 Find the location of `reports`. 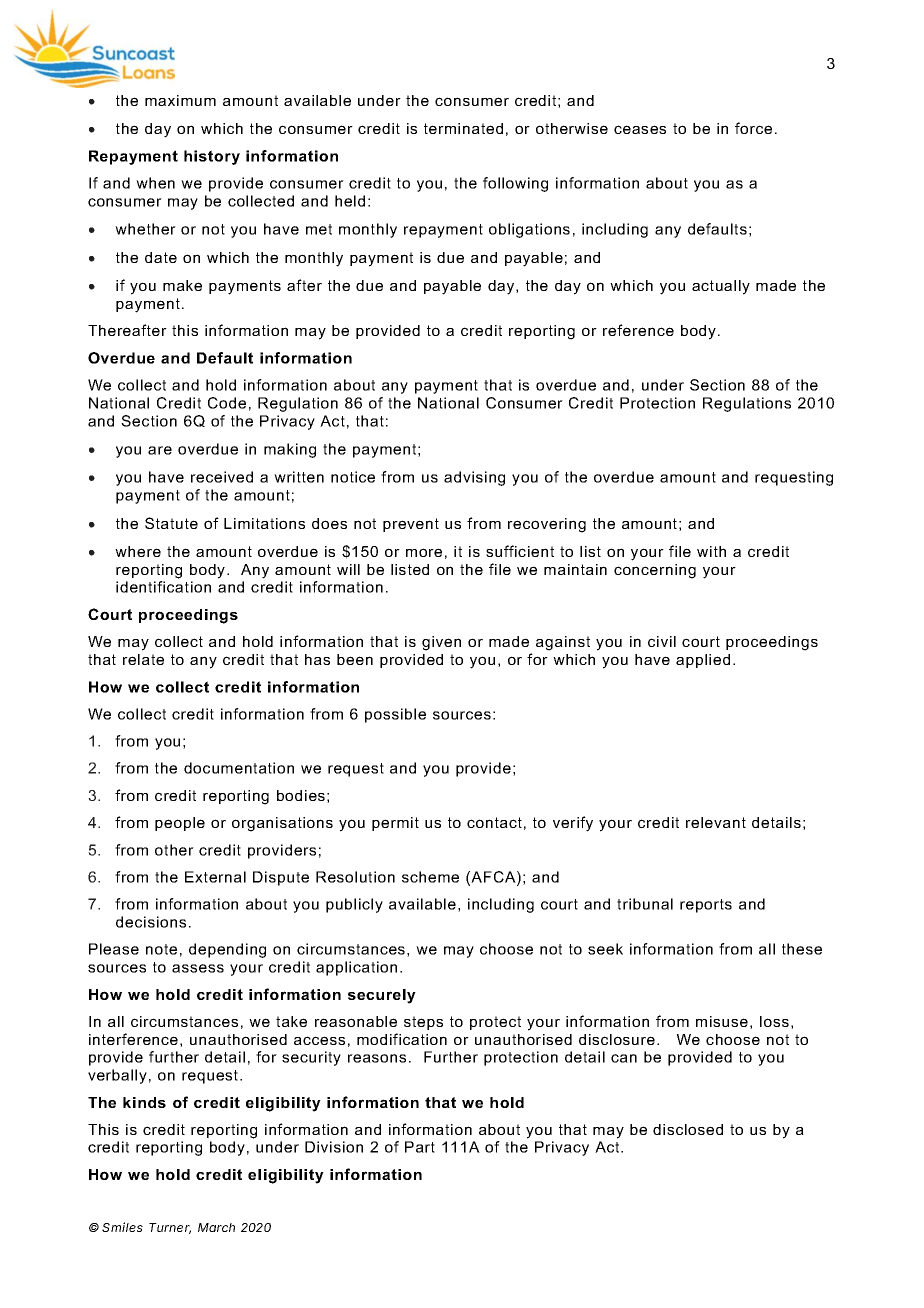

reports is located at coordinates (706, 906).
